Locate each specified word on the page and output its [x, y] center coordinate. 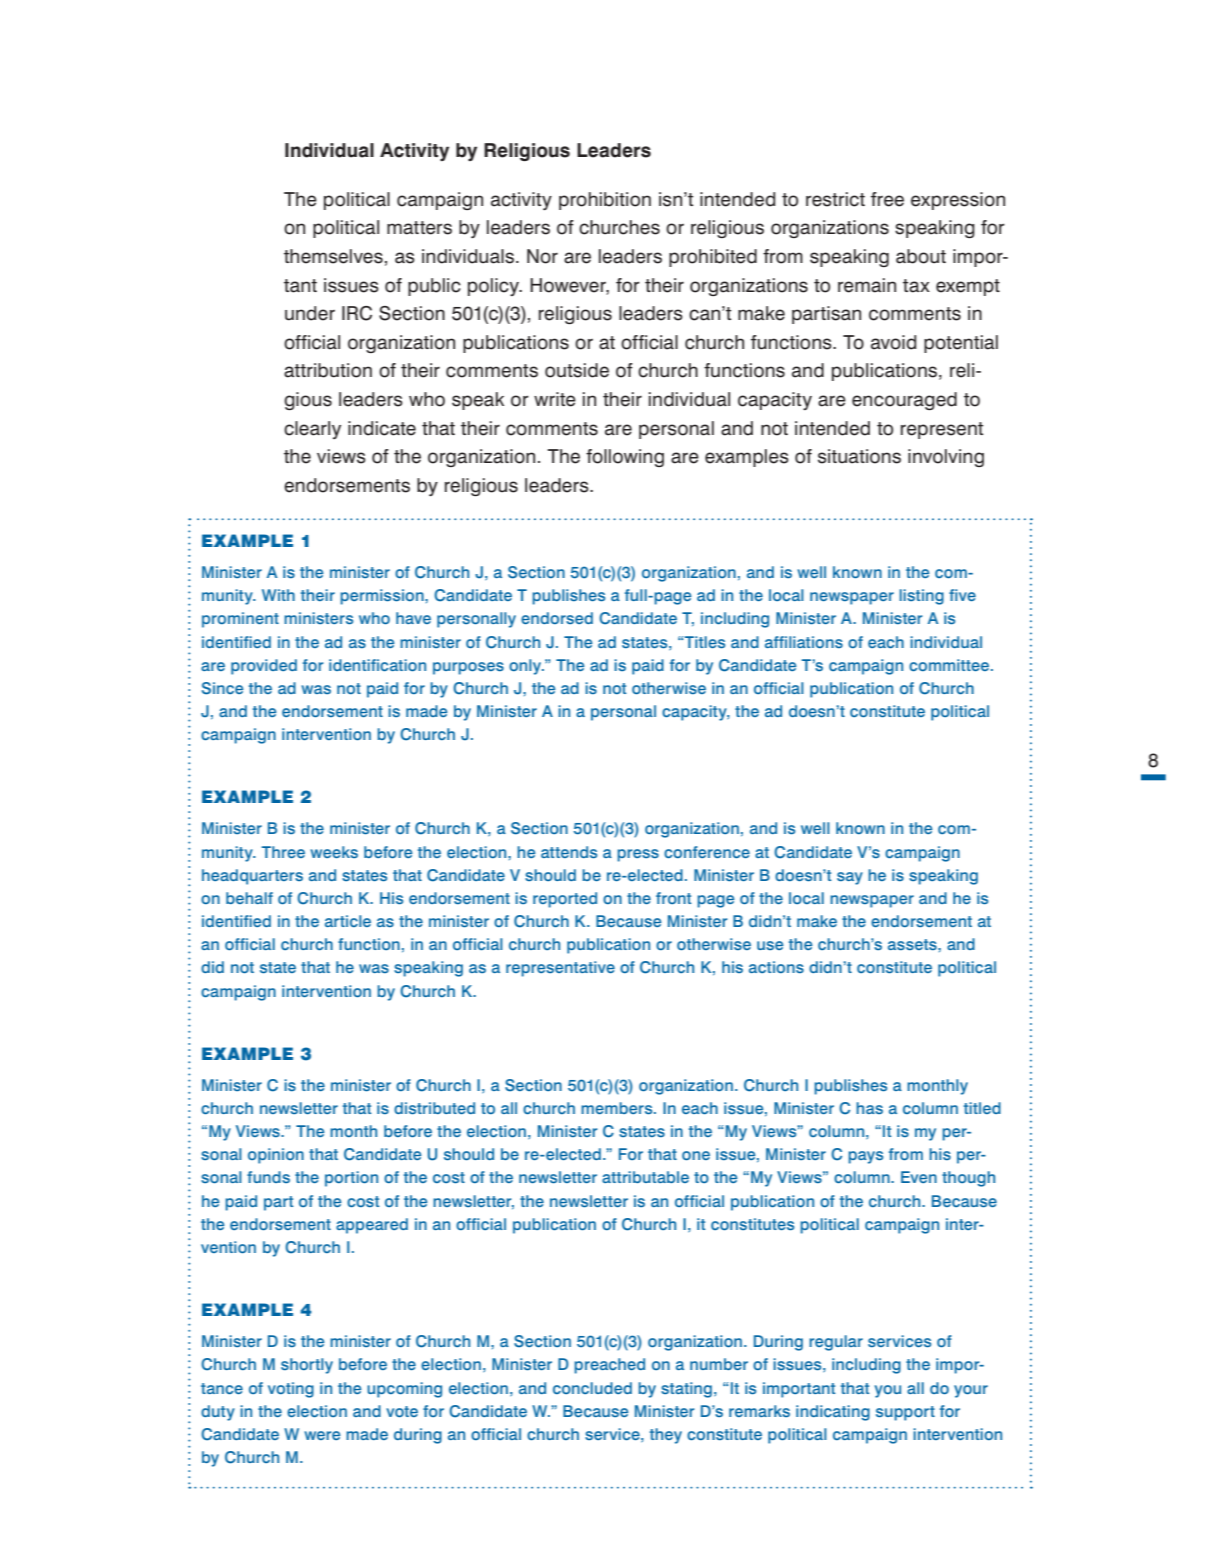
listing [921, 597]
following [625, 458]
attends [569, 852]
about [921, 256]
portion [351, 1179]
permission [383, 597]
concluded [592, 1388]
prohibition [605, 201]
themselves [333, 256]
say [850, 878]
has [869, 1108]
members [618, 1108]
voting [291, 1390]
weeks [334, 852]
